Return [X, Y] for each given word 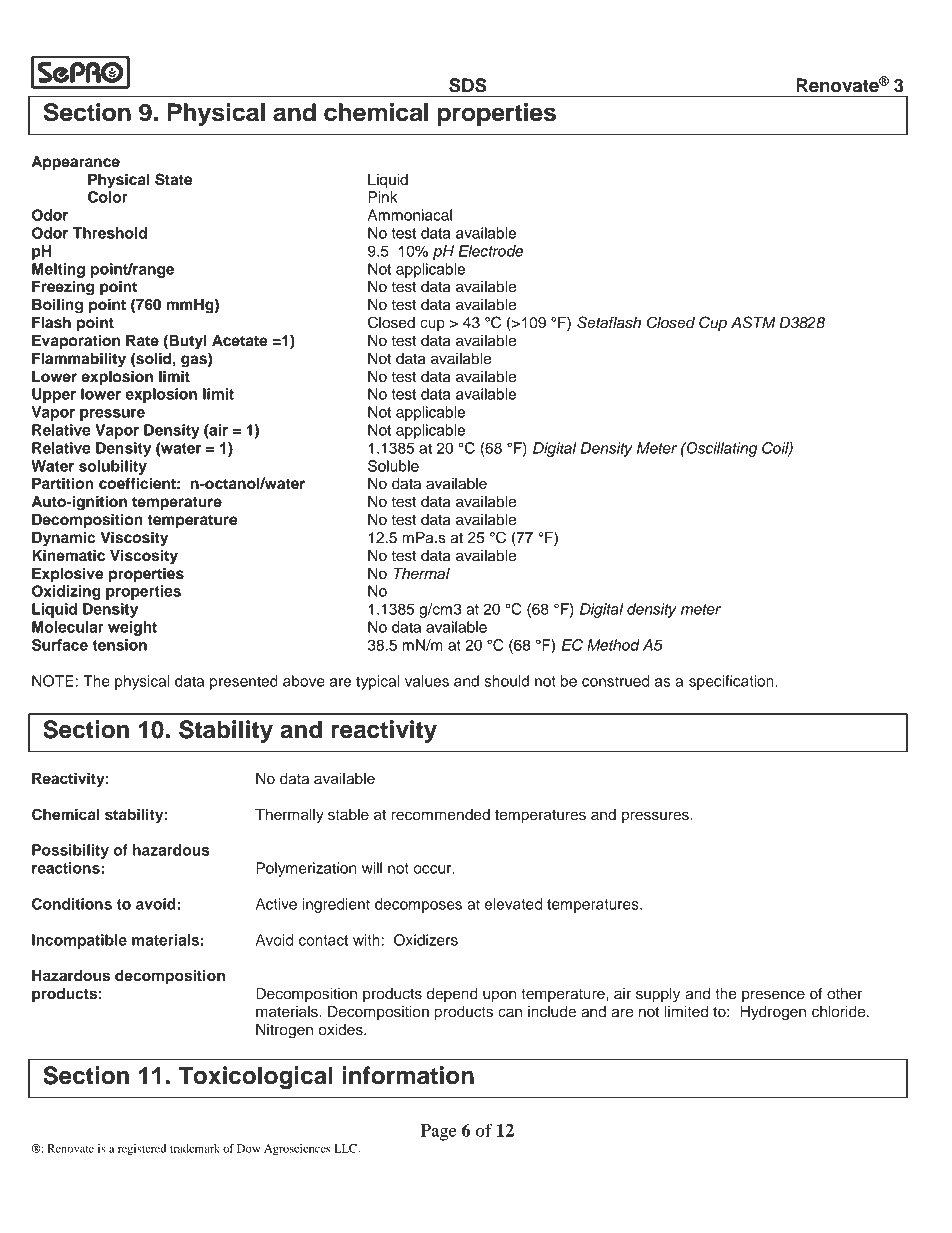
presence [773, 996]
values [427, 681]
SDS [468, 85]
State [173, 179]
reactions [67, 868]
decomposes [418, 905]
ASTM [753, 322]
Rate [142, 341]
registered [142, 1150]
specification [732, 682]
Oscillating [721, 449]
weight [132, 628]
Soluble [393, 466]
